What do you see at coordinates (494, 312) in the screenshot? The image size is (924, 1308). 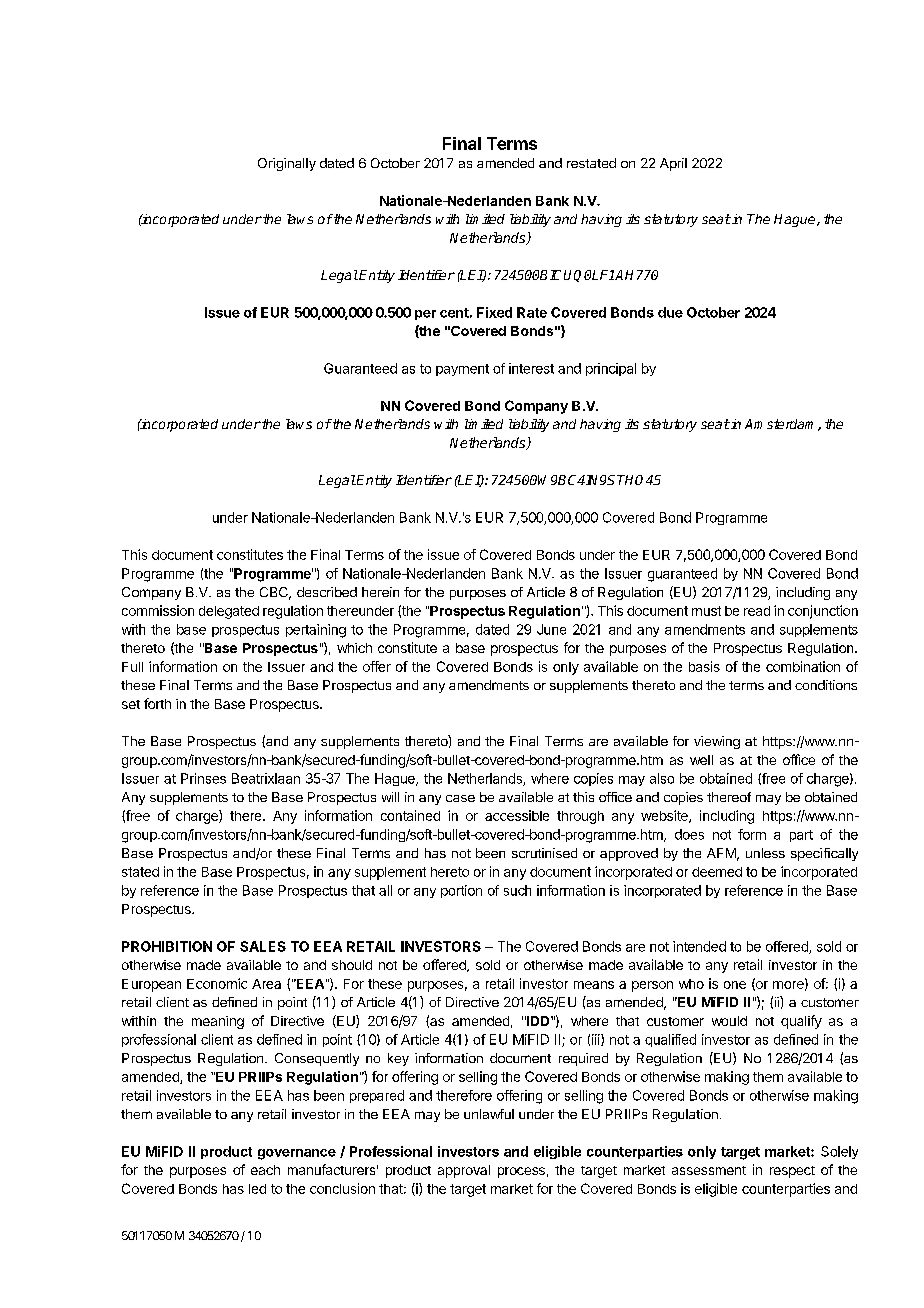 I see `Fixed` at bounding box center [494, 312].
